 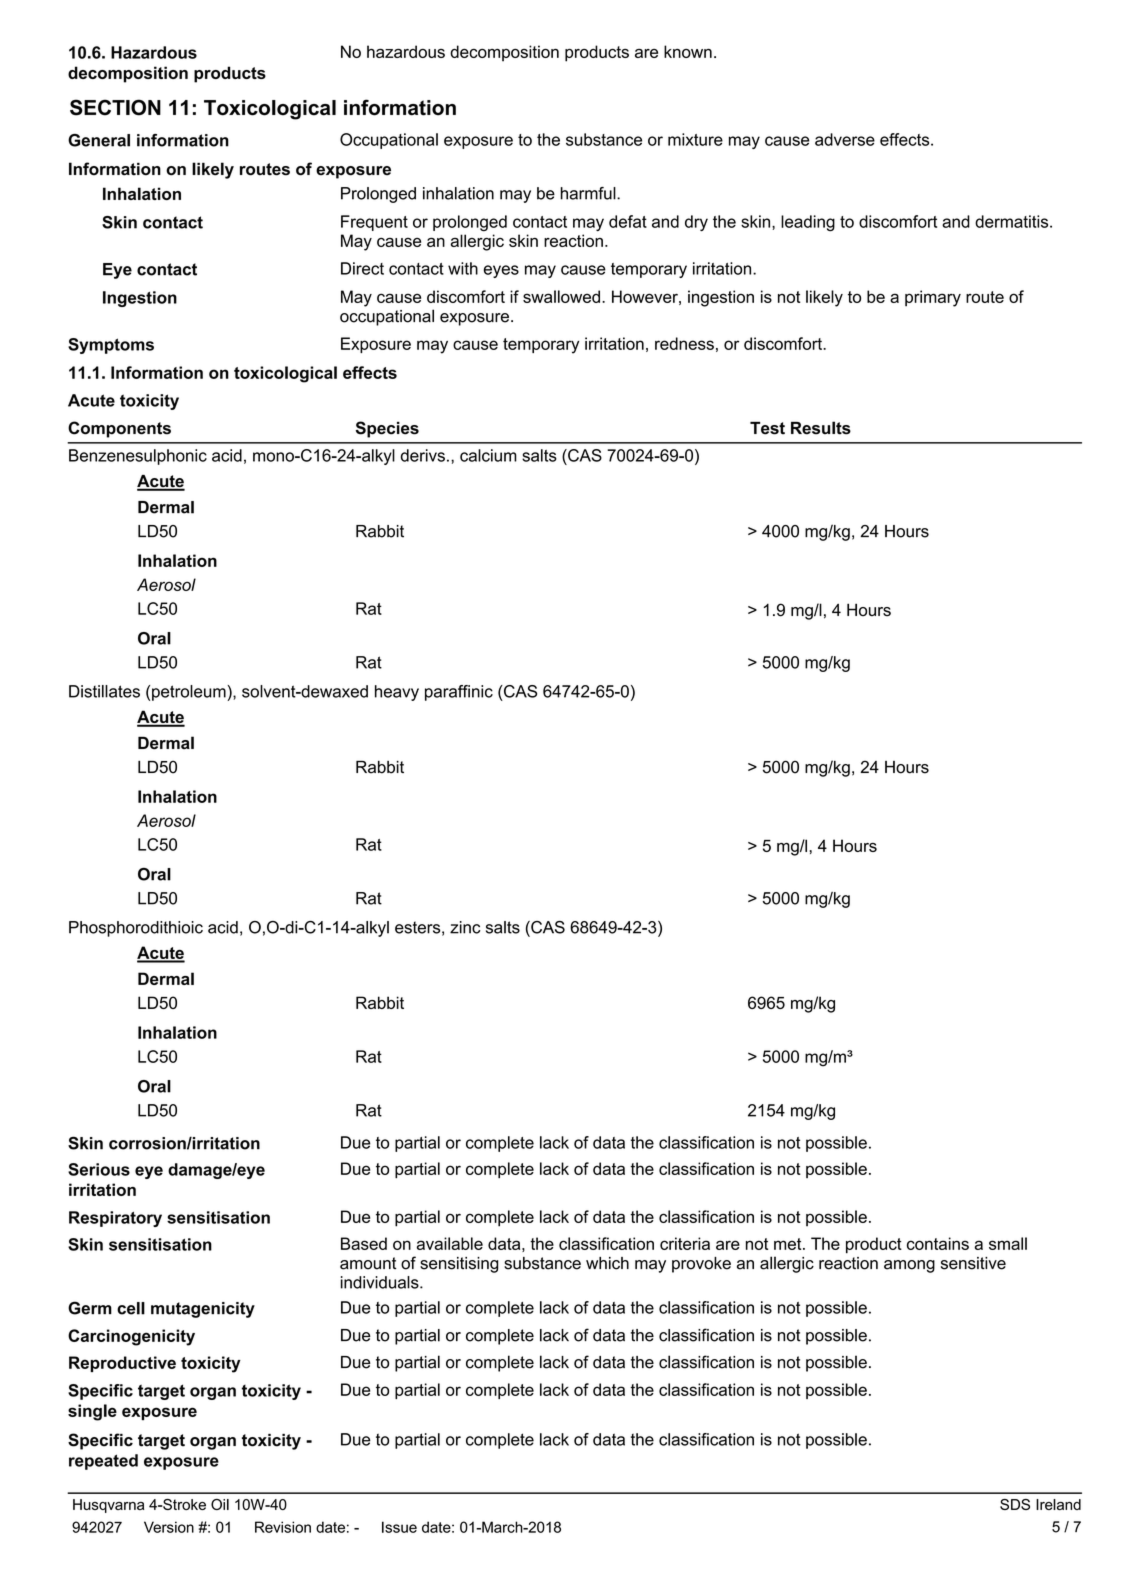 I want to click on Oil, so click(x=220, y=1504).
